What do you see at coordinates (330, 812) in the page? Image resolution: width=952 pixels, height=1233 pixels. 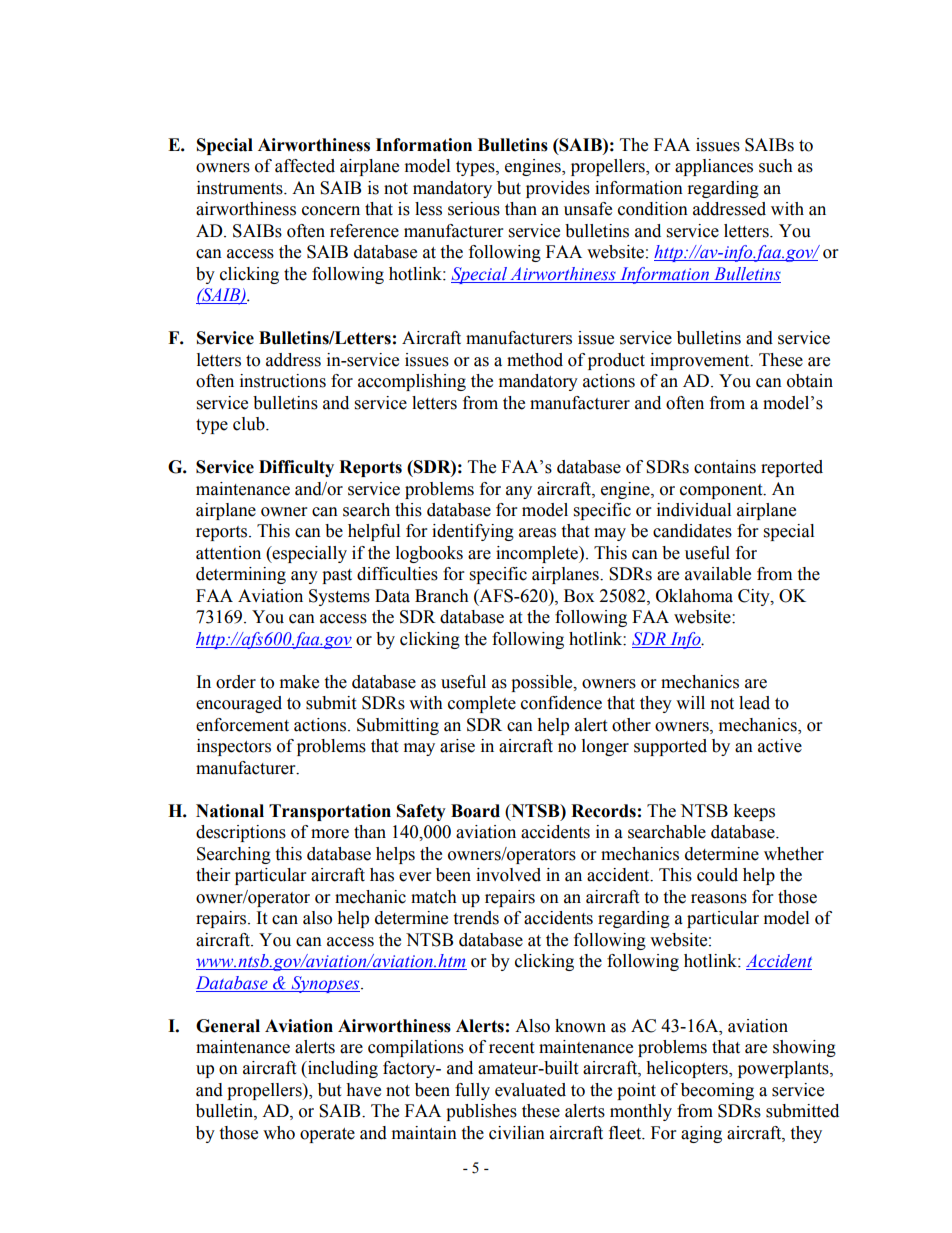 I see `Transportation` at bounding box center [330, 812].
